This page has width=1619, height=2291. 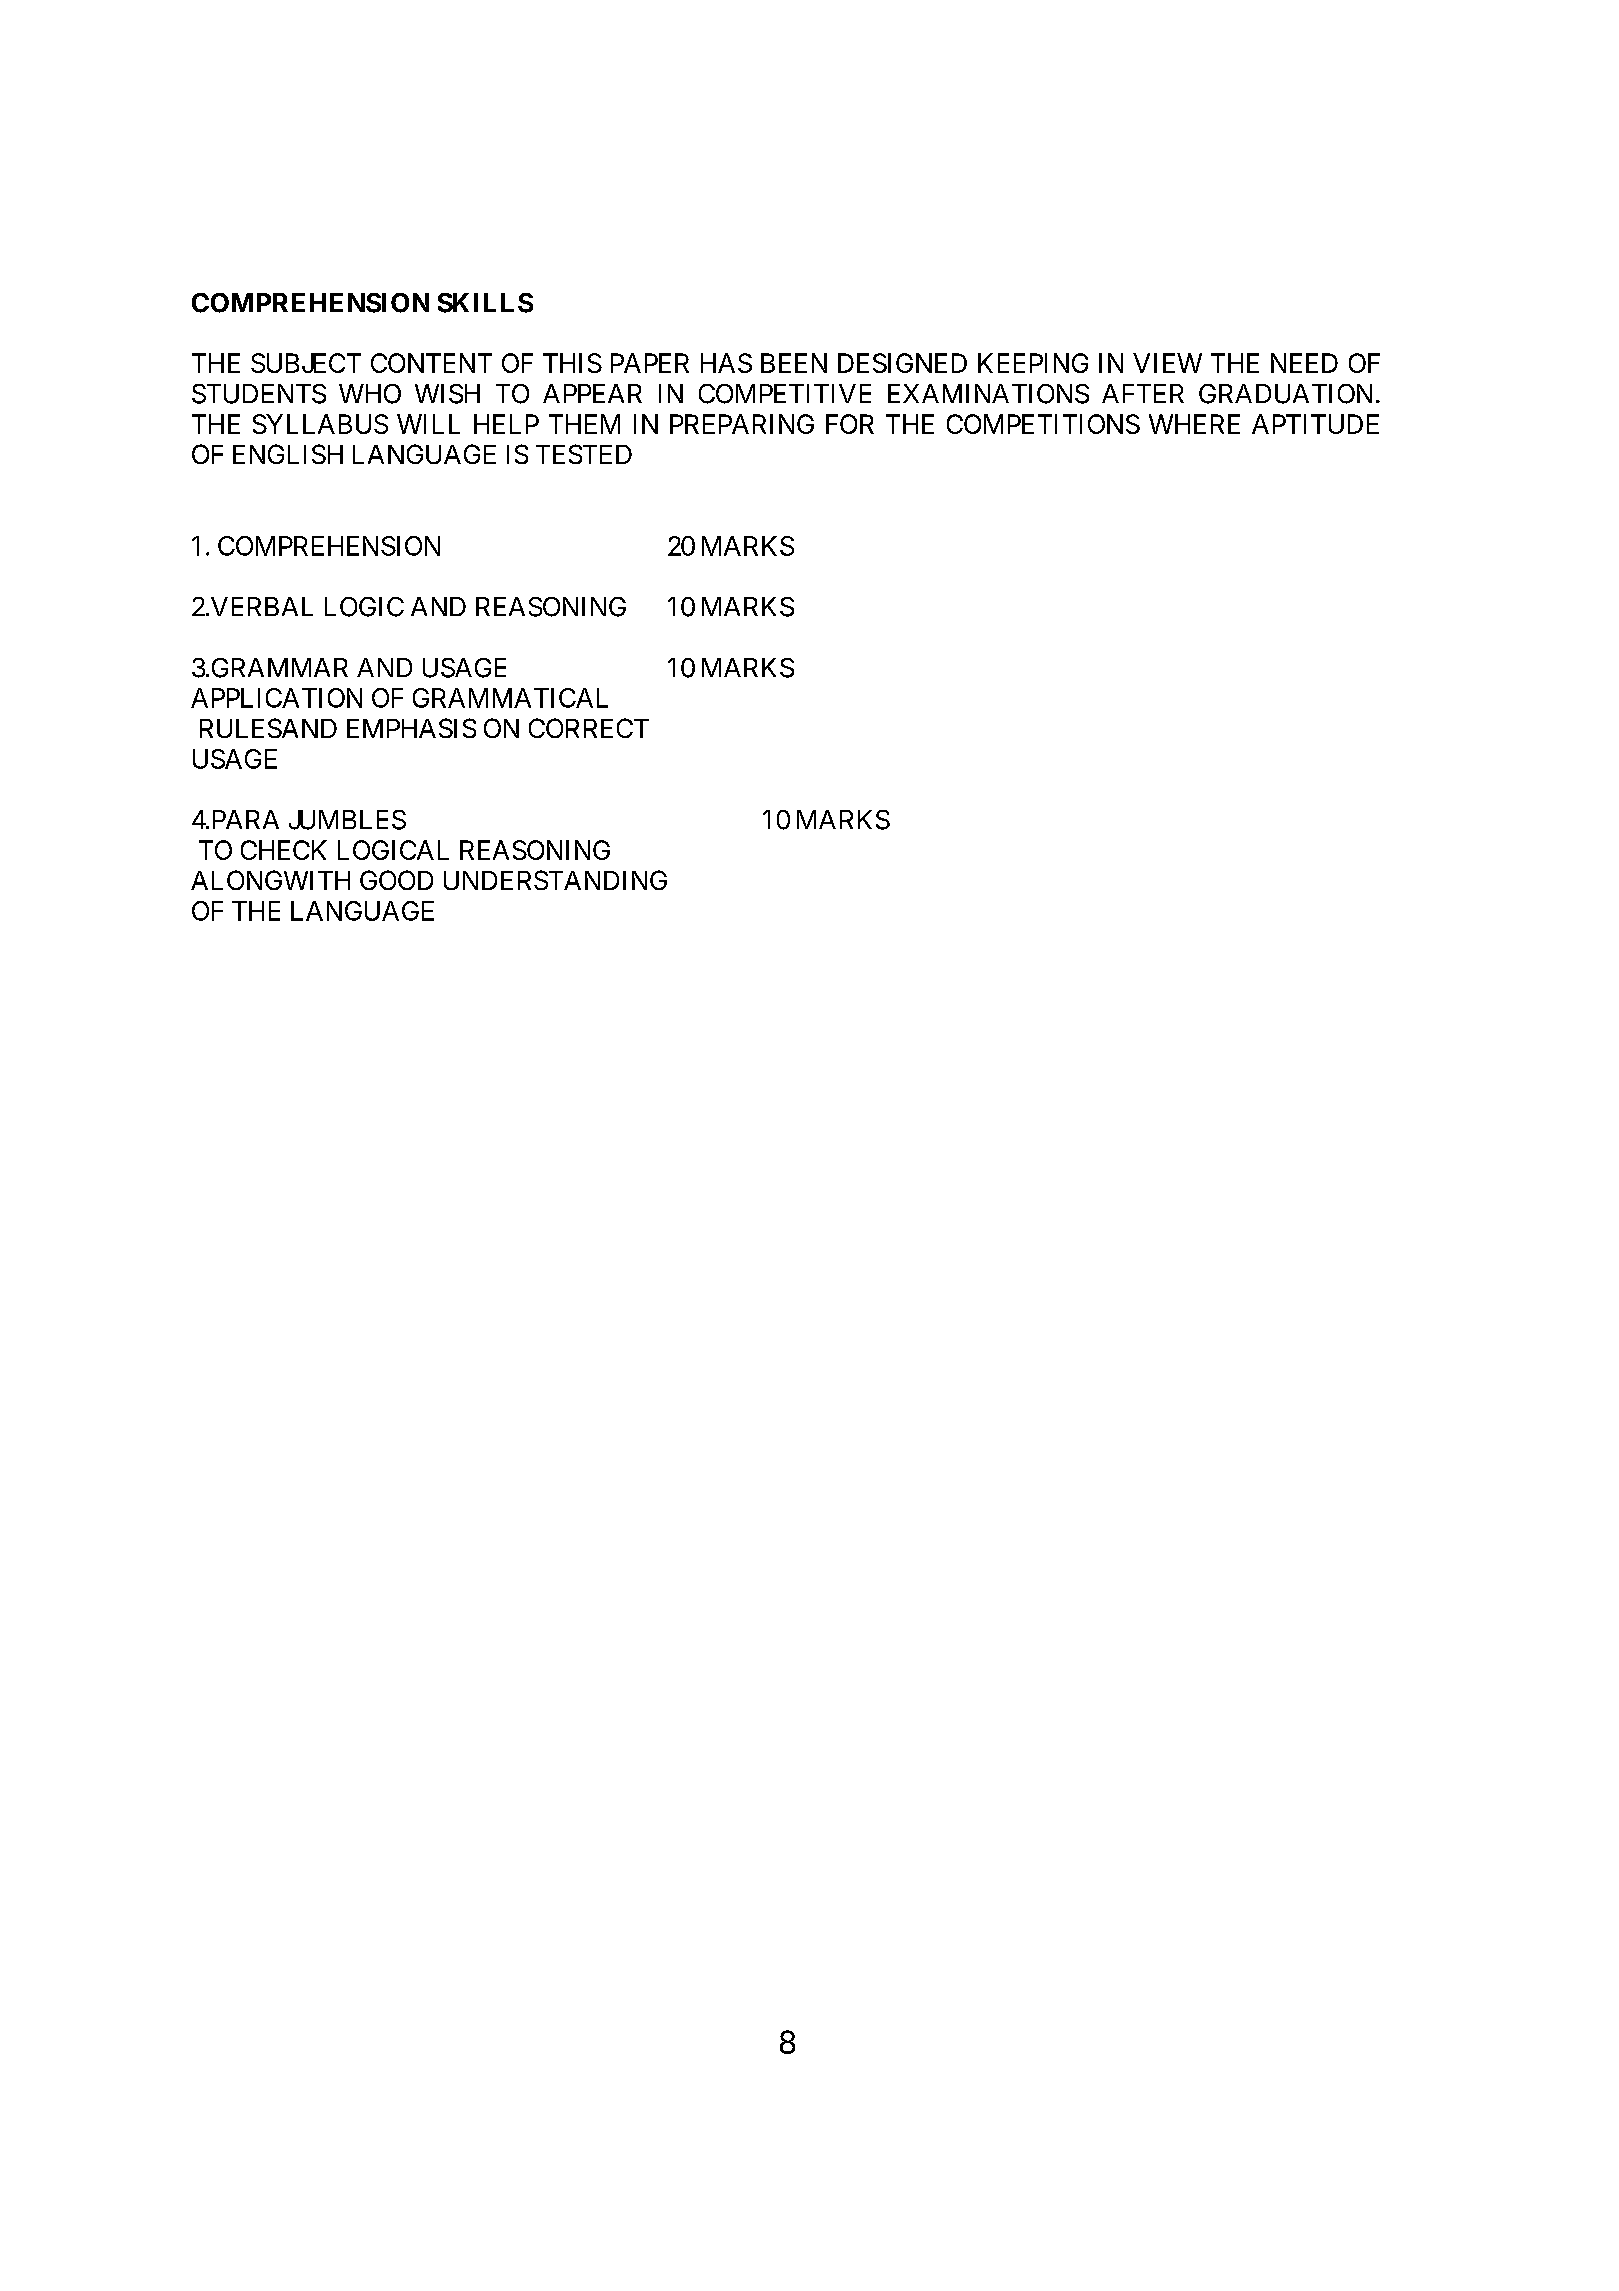 I want to click on CONTENT, so click(x=431, y=363).
